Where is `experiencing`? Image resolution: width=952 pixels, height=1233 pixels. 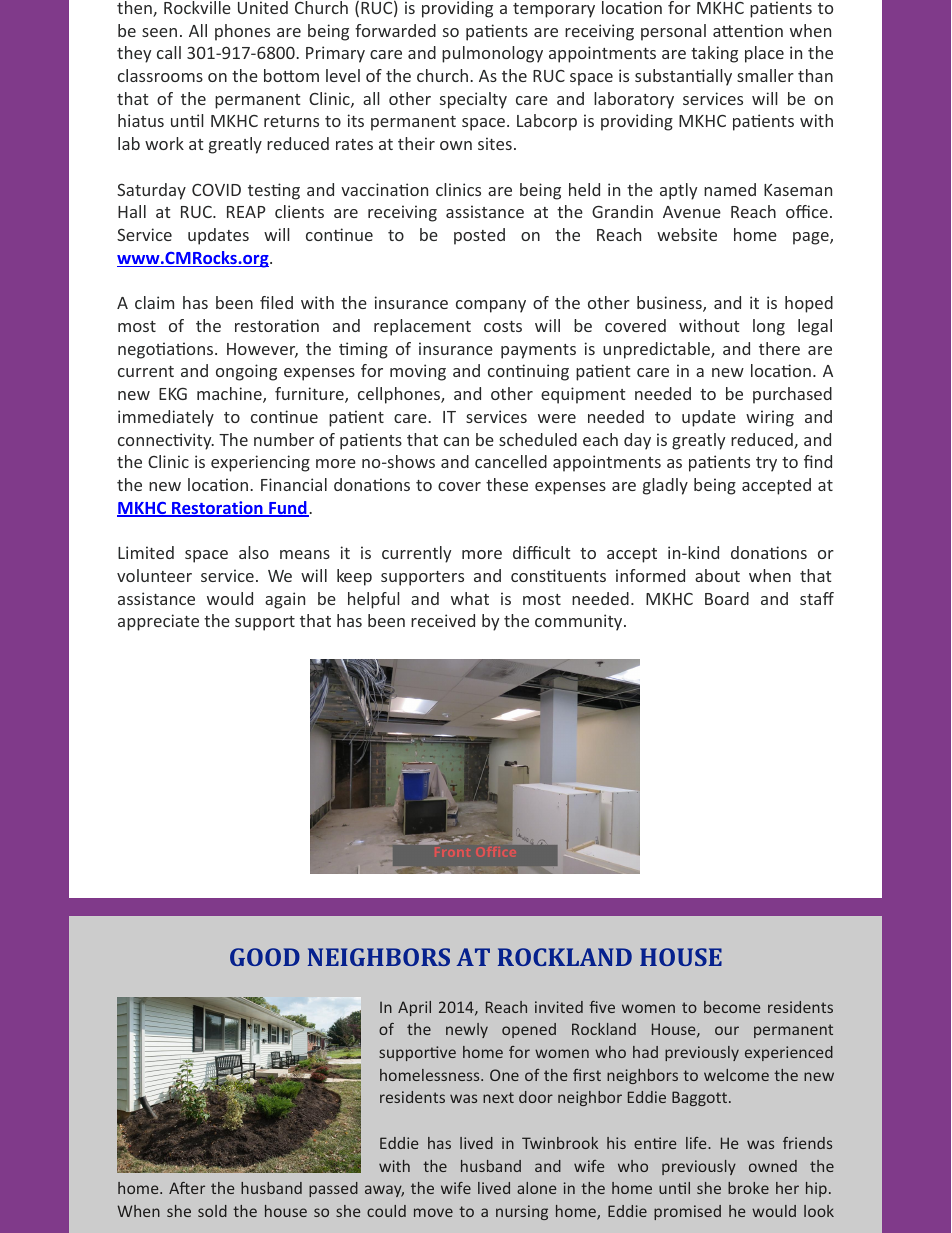 experiencing is located at coordinates (260, 463).
